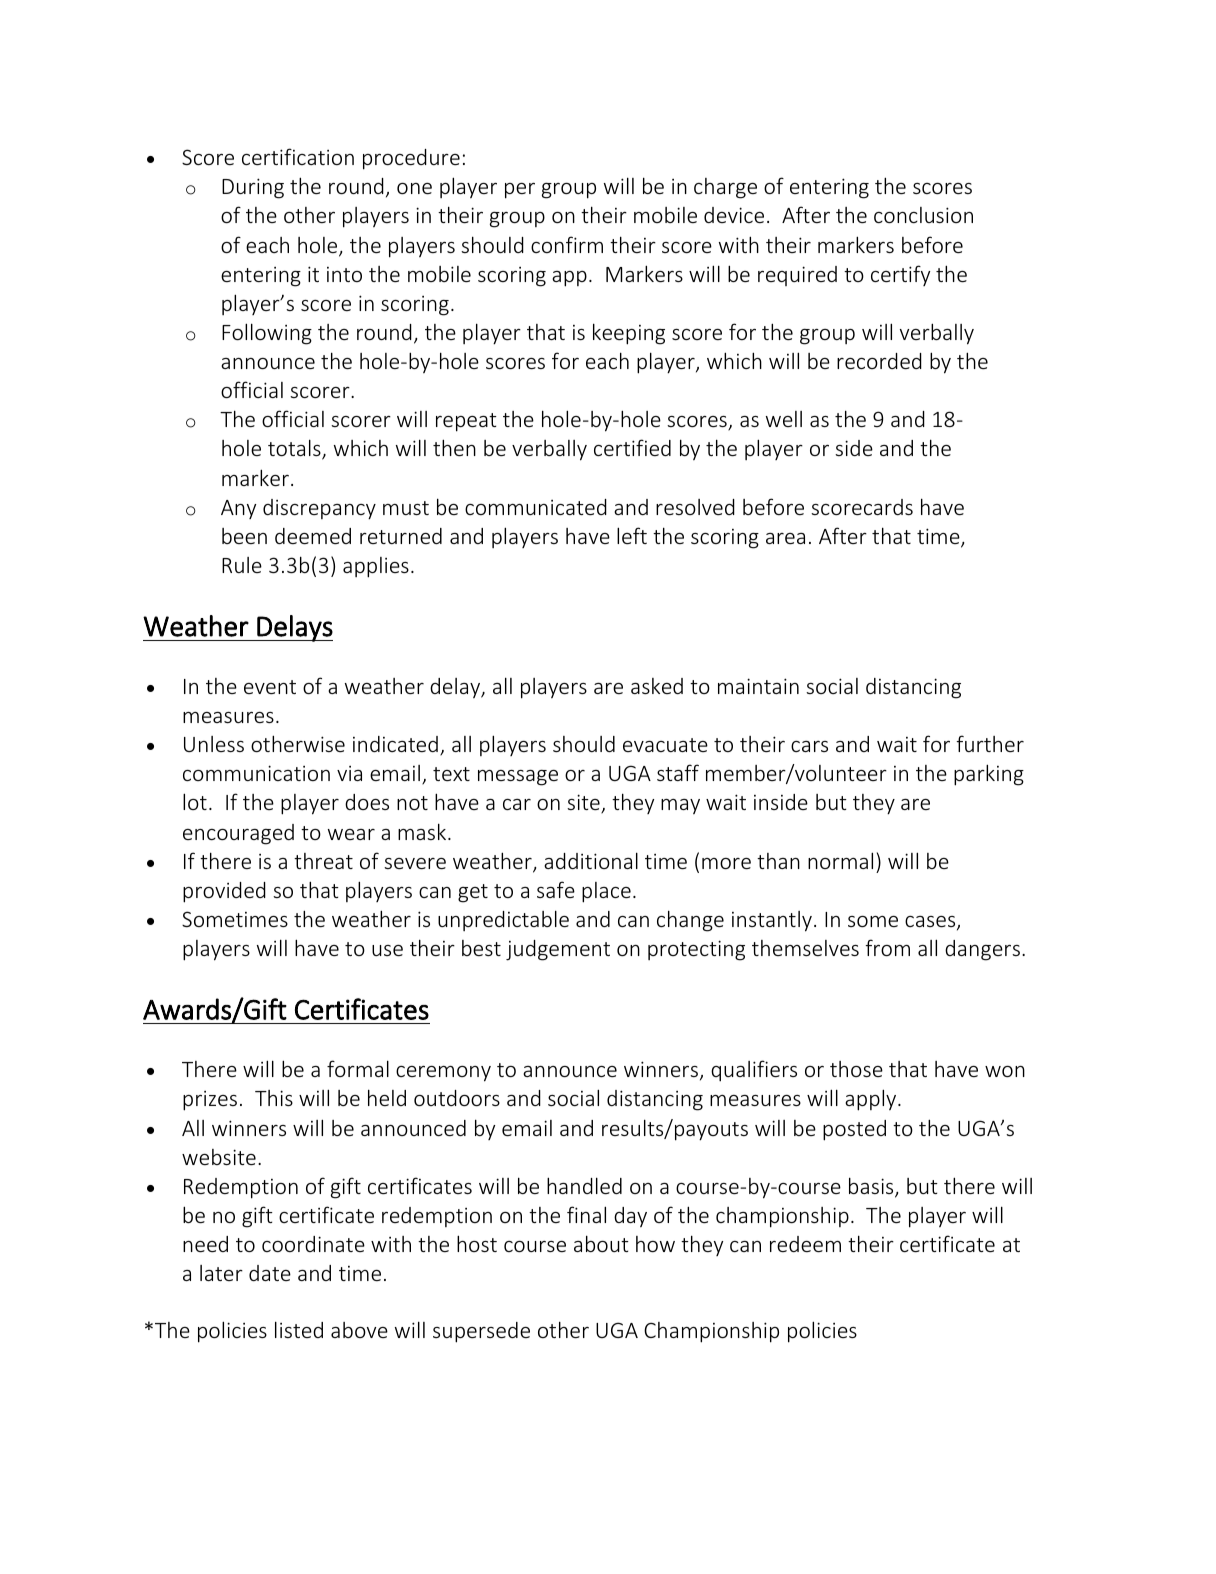  I want to click on further, so click(990, 743).
